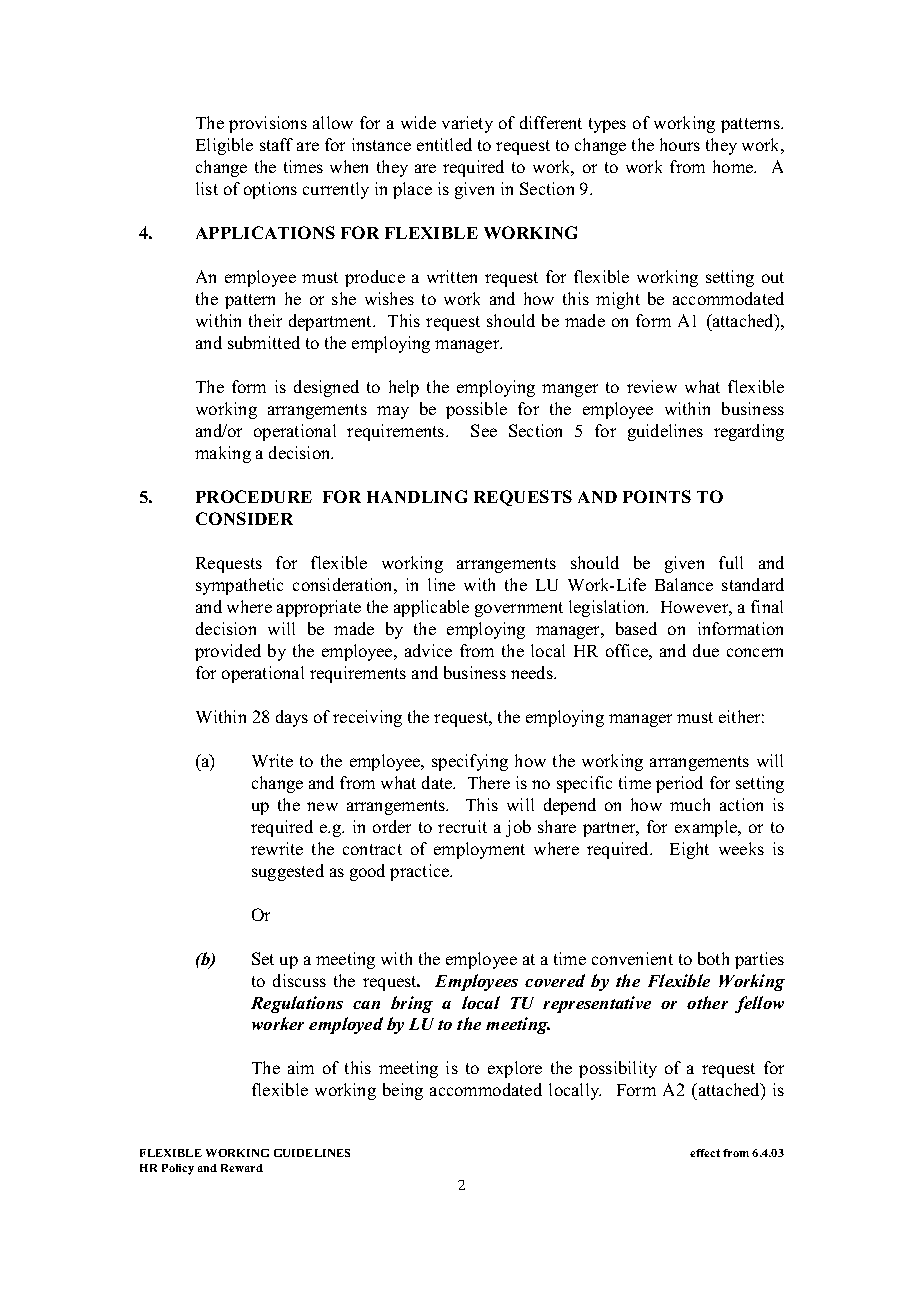 The image size is (924, 1308). I want to click on hours, so click(680, 144).
